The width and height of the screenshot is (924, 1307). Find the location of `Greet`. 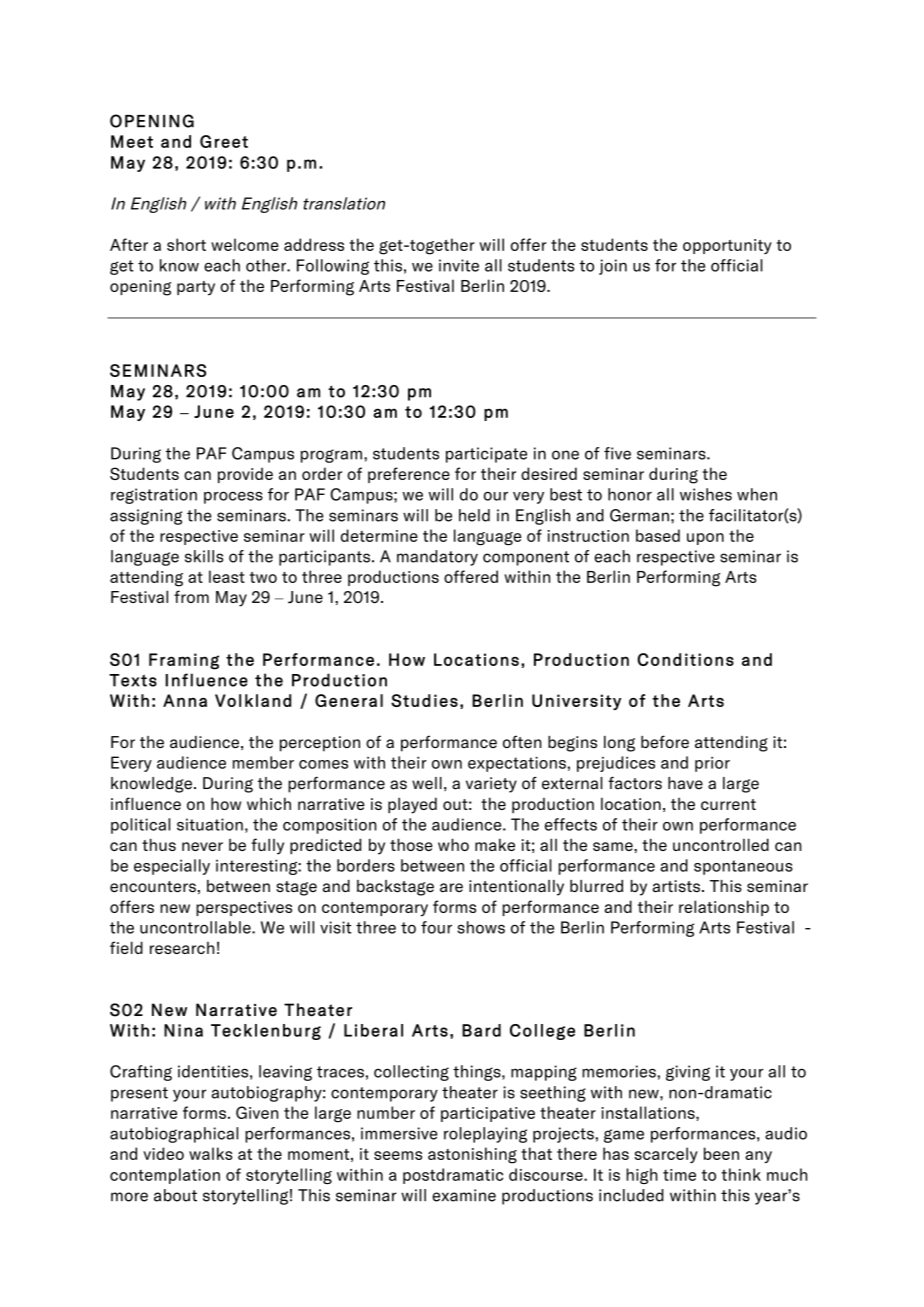

Greet is located at coordinates (224, 141).
